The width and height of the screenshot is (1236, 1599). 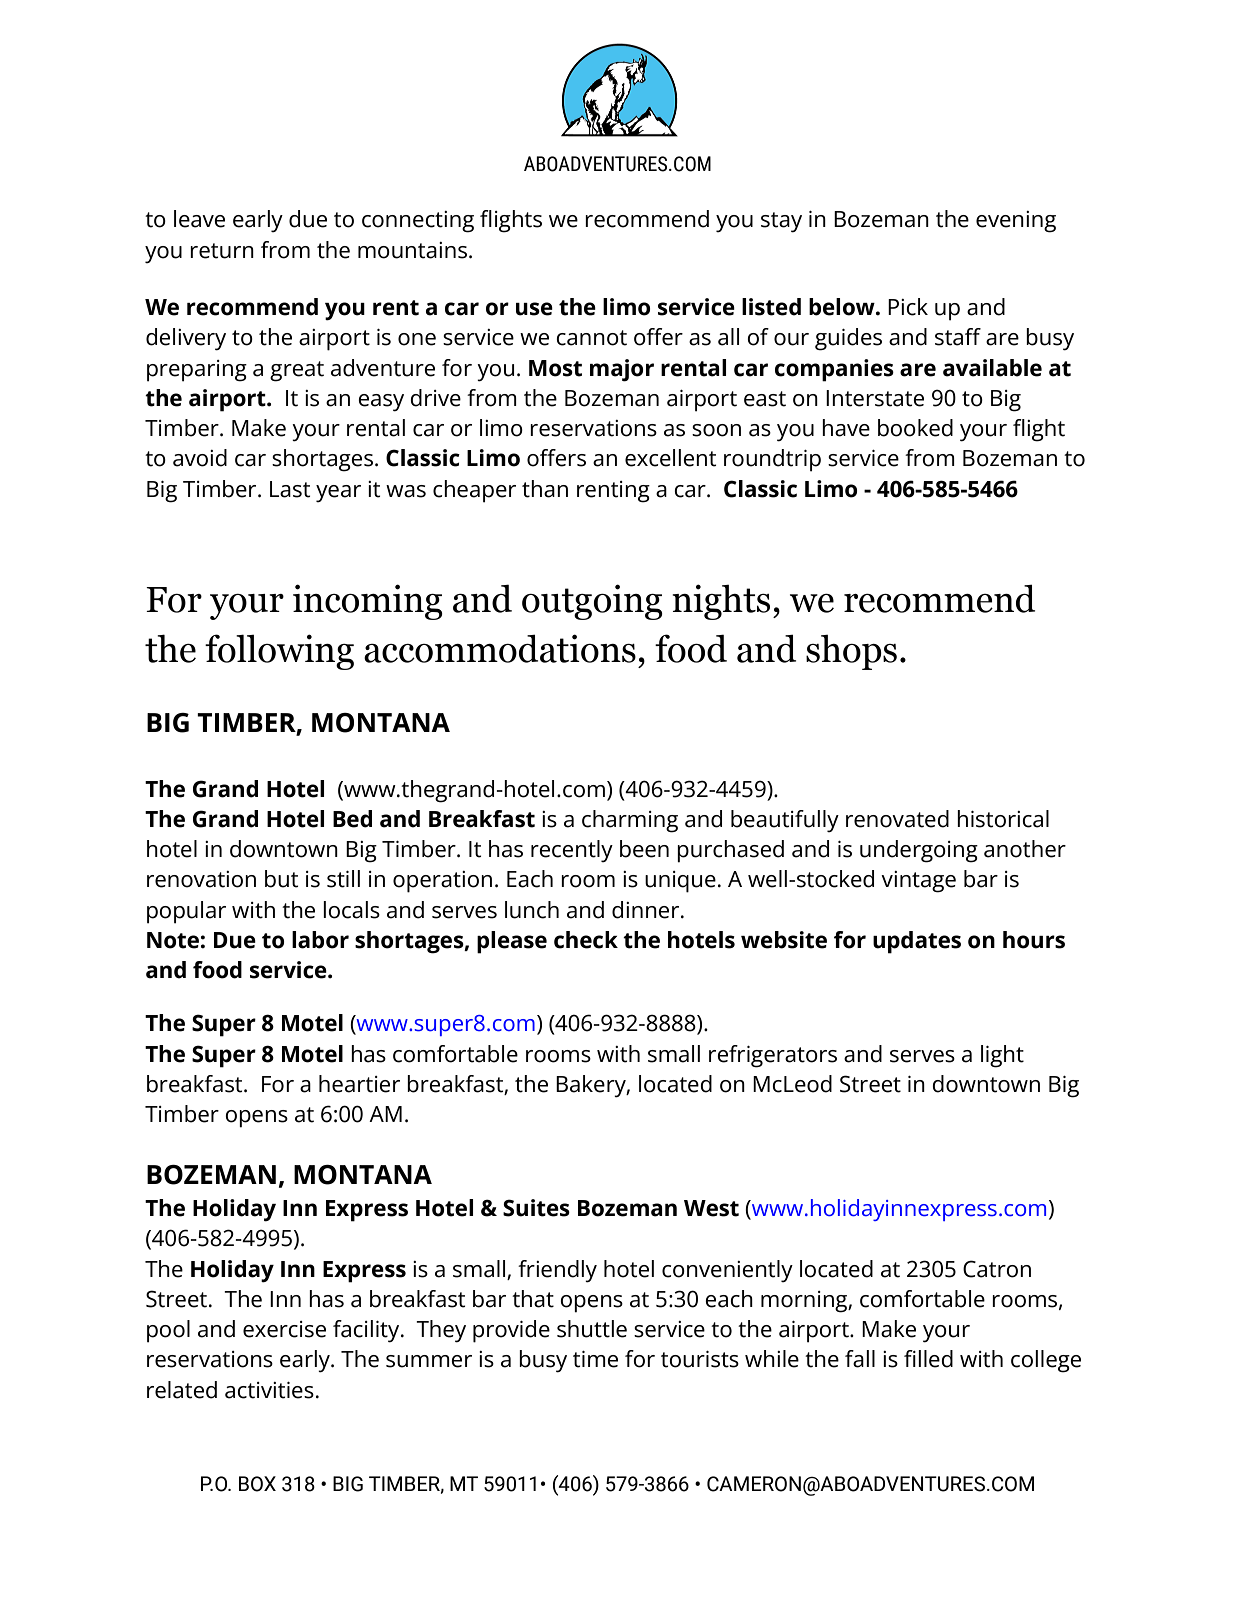 I want to click on undergoing, so click(x=919, y=851).
